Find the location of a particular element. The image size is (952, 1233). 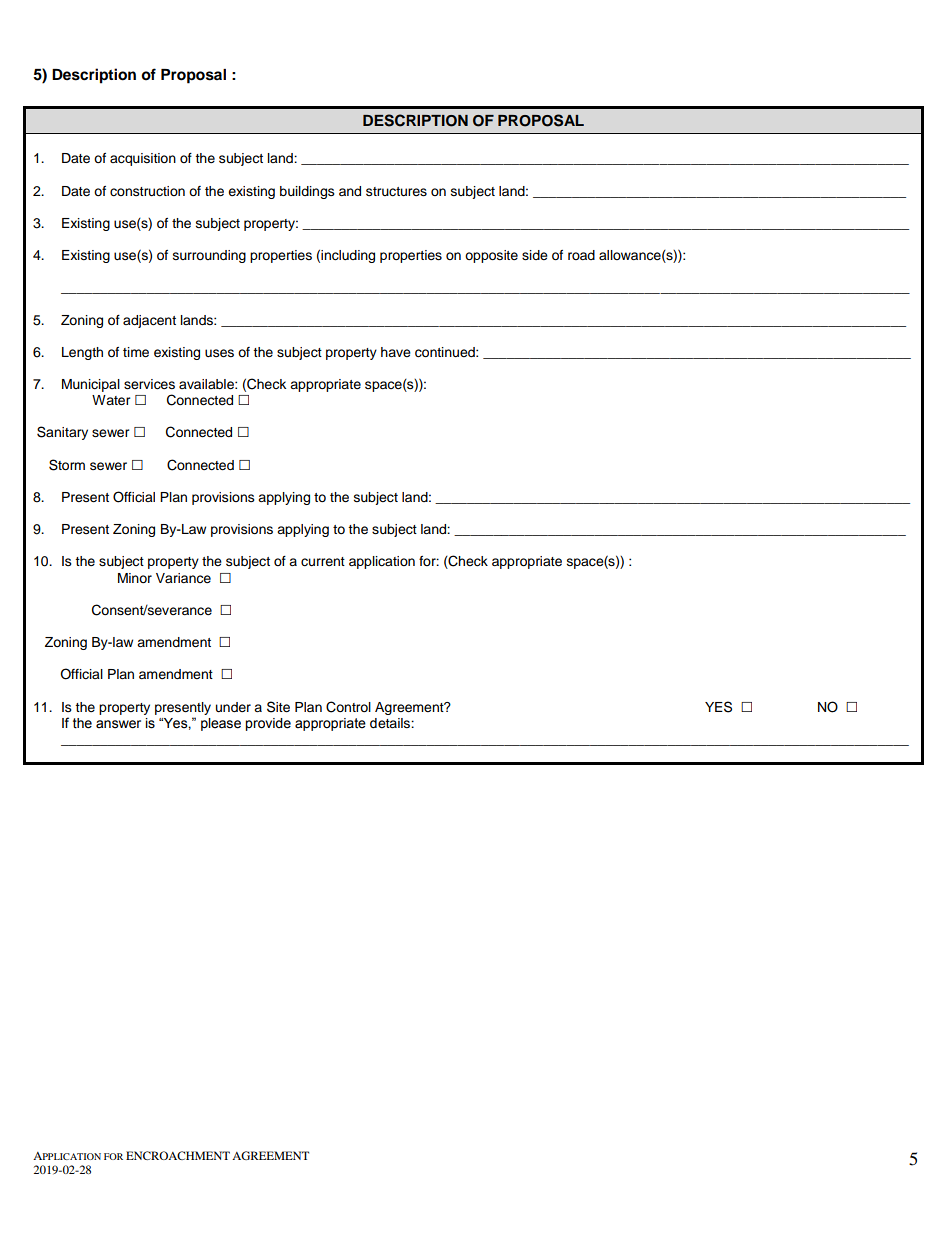

answer is located at coordinates (118, 724).
